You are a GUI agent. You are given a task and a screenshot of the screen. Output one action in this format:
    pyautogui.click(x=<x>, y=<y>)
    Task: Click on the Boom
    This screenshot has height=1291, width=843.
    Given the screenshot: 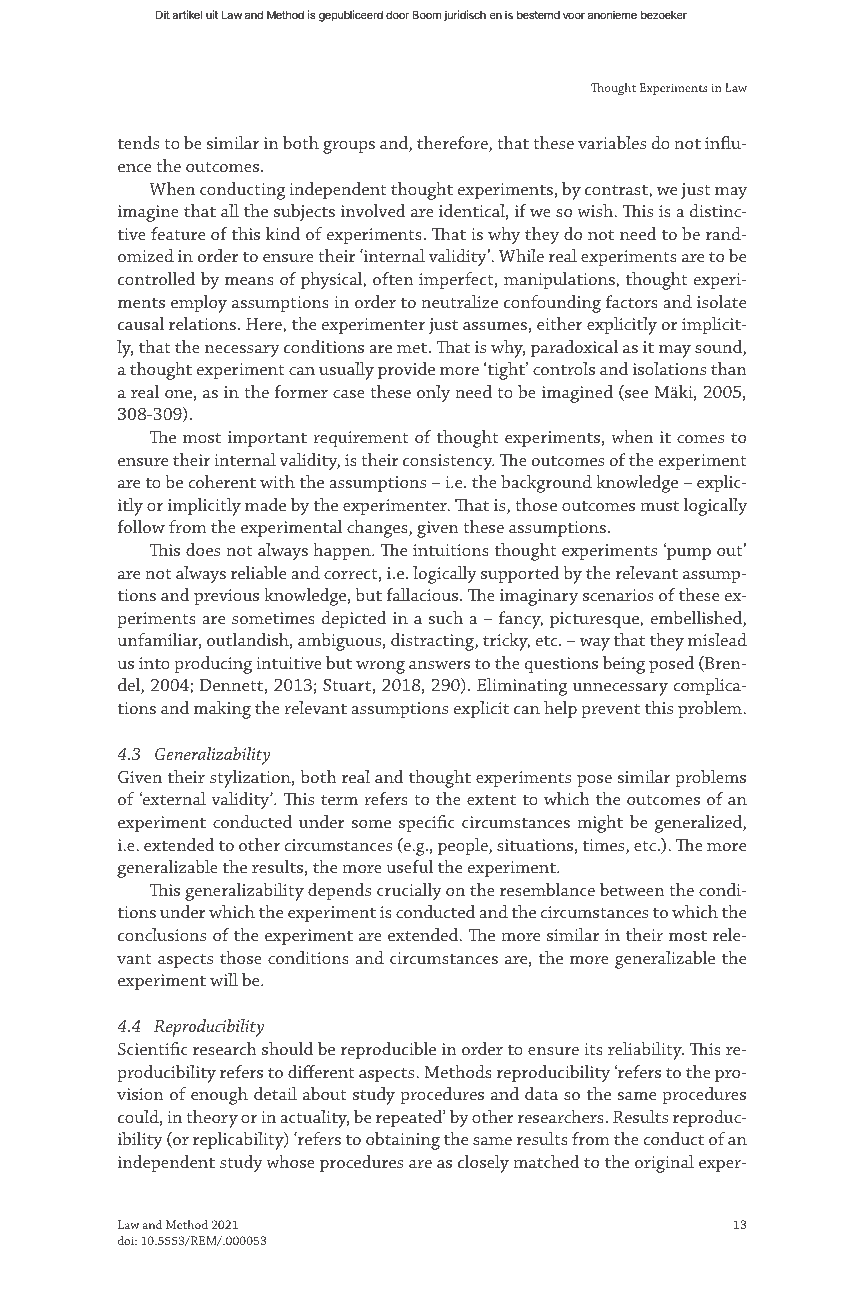 What is the action you would take?
    pyautogui.click(x=426, y=14)
